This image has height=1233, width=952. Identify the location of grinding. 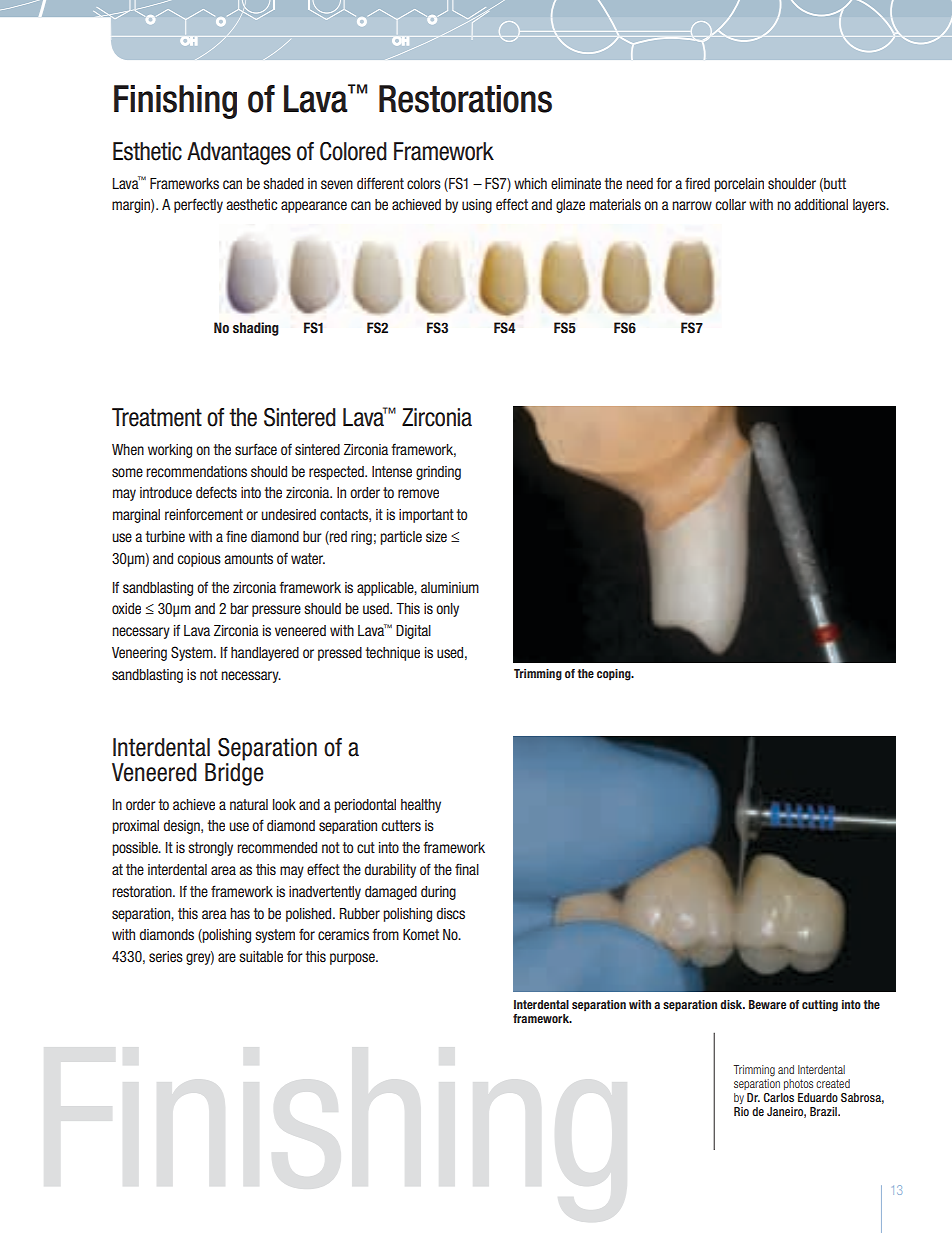
(438, 473).
